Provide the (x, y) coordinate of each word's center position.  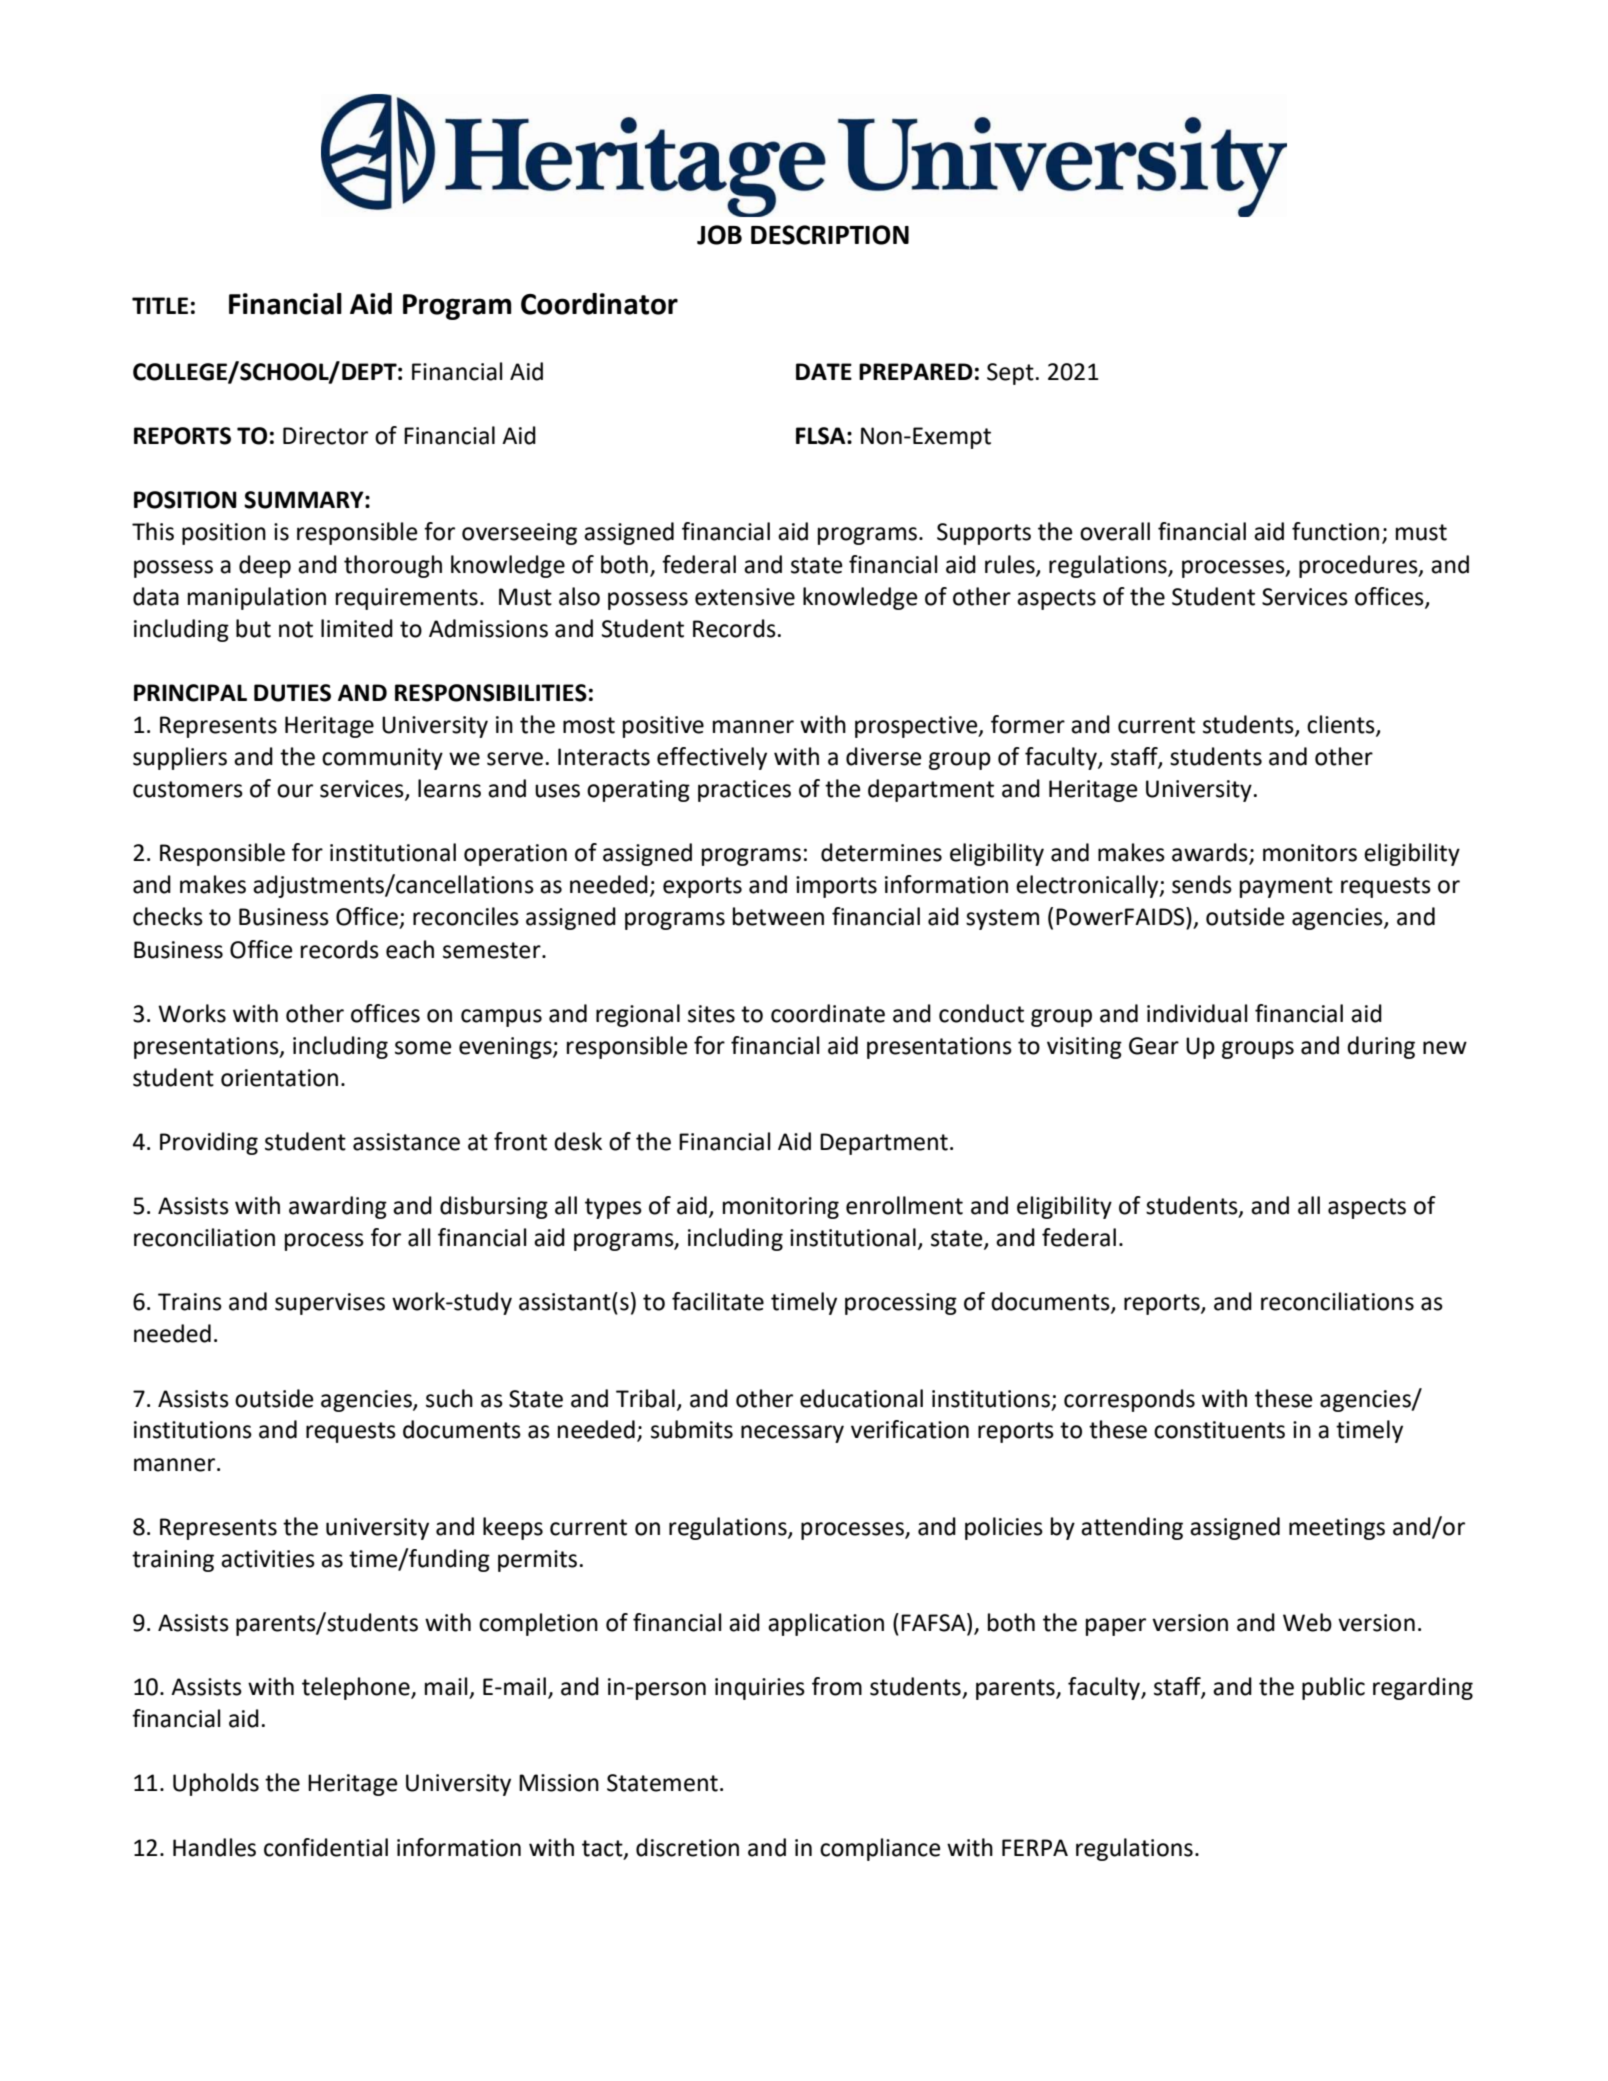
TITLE (160, 305)
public (1333, 1688)
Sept (1010, 374)
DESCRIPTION (830, 235)
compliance (880, 1849)
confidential (326, 1847)
